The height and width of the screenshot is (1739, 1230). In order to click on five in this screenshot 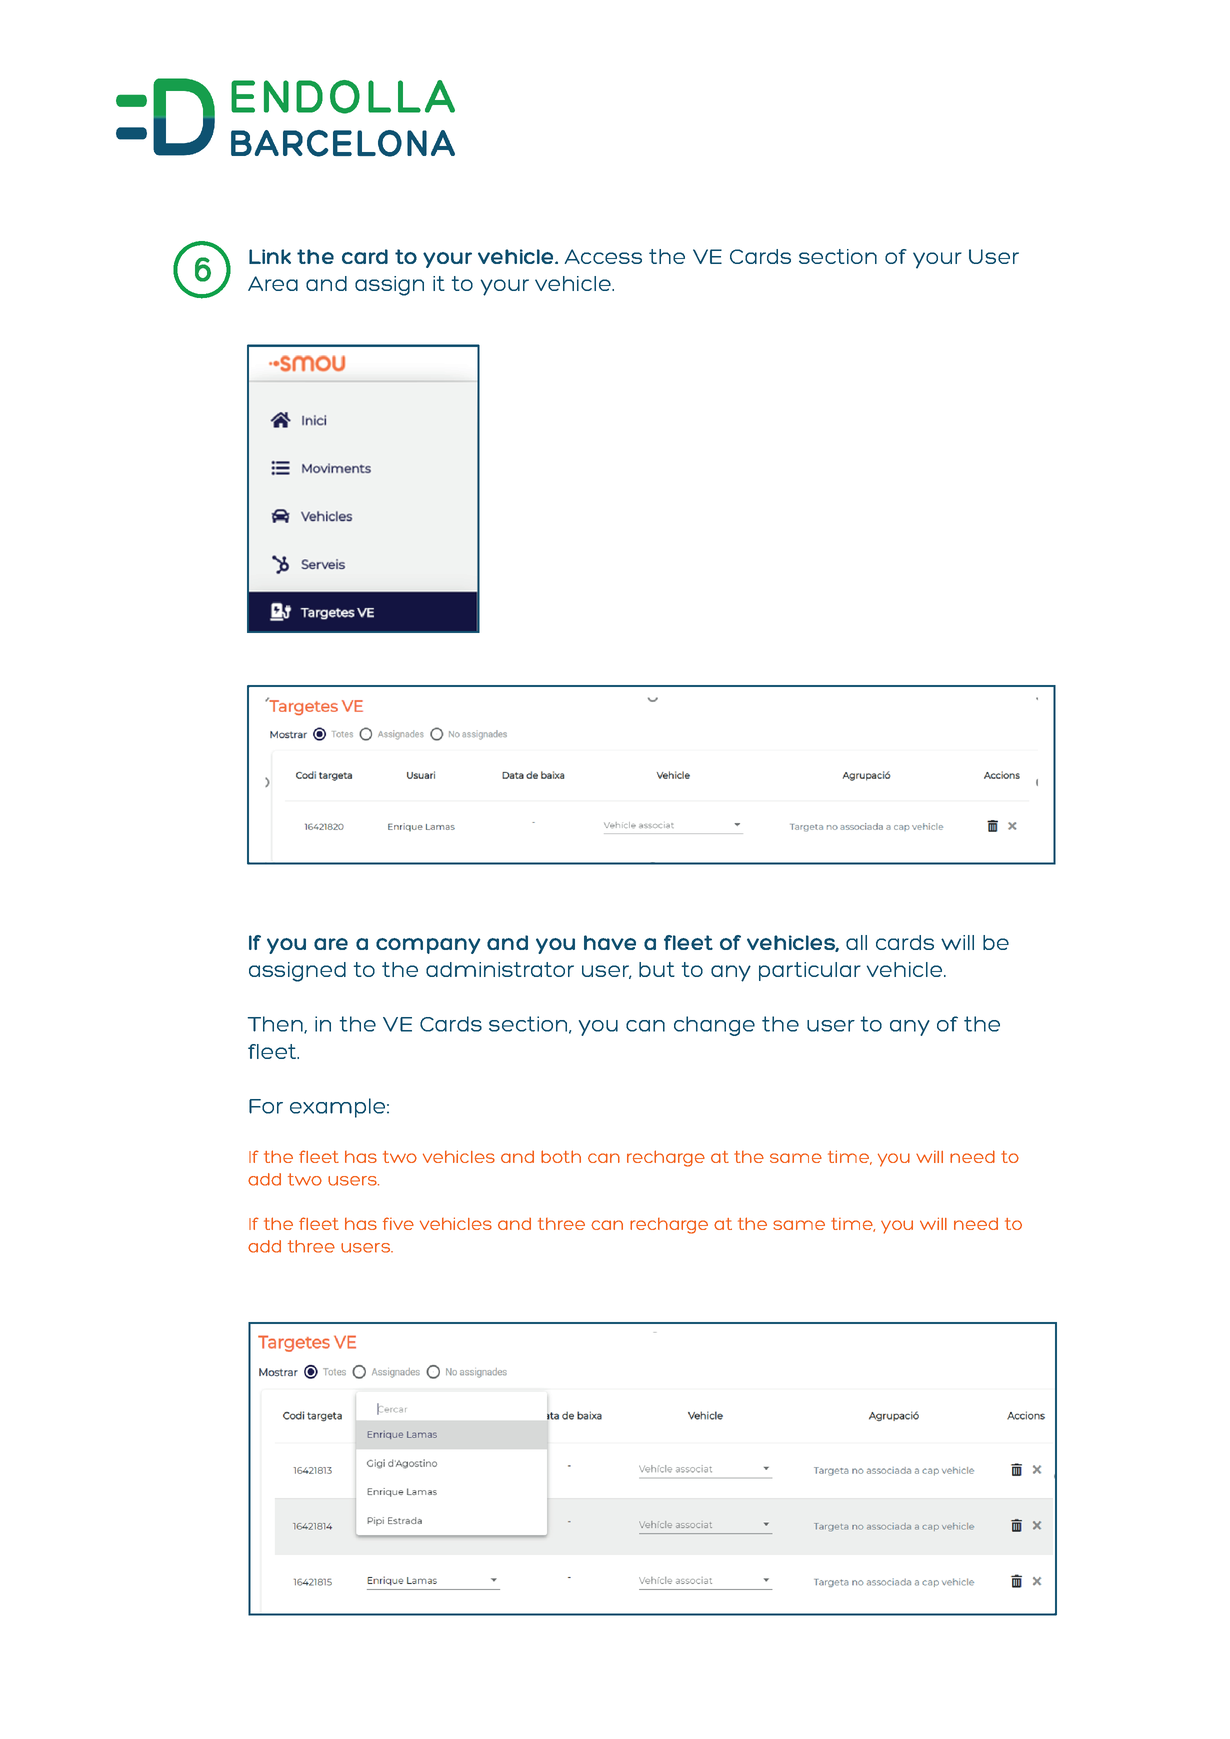, I will do `click(398, 1223)`.
